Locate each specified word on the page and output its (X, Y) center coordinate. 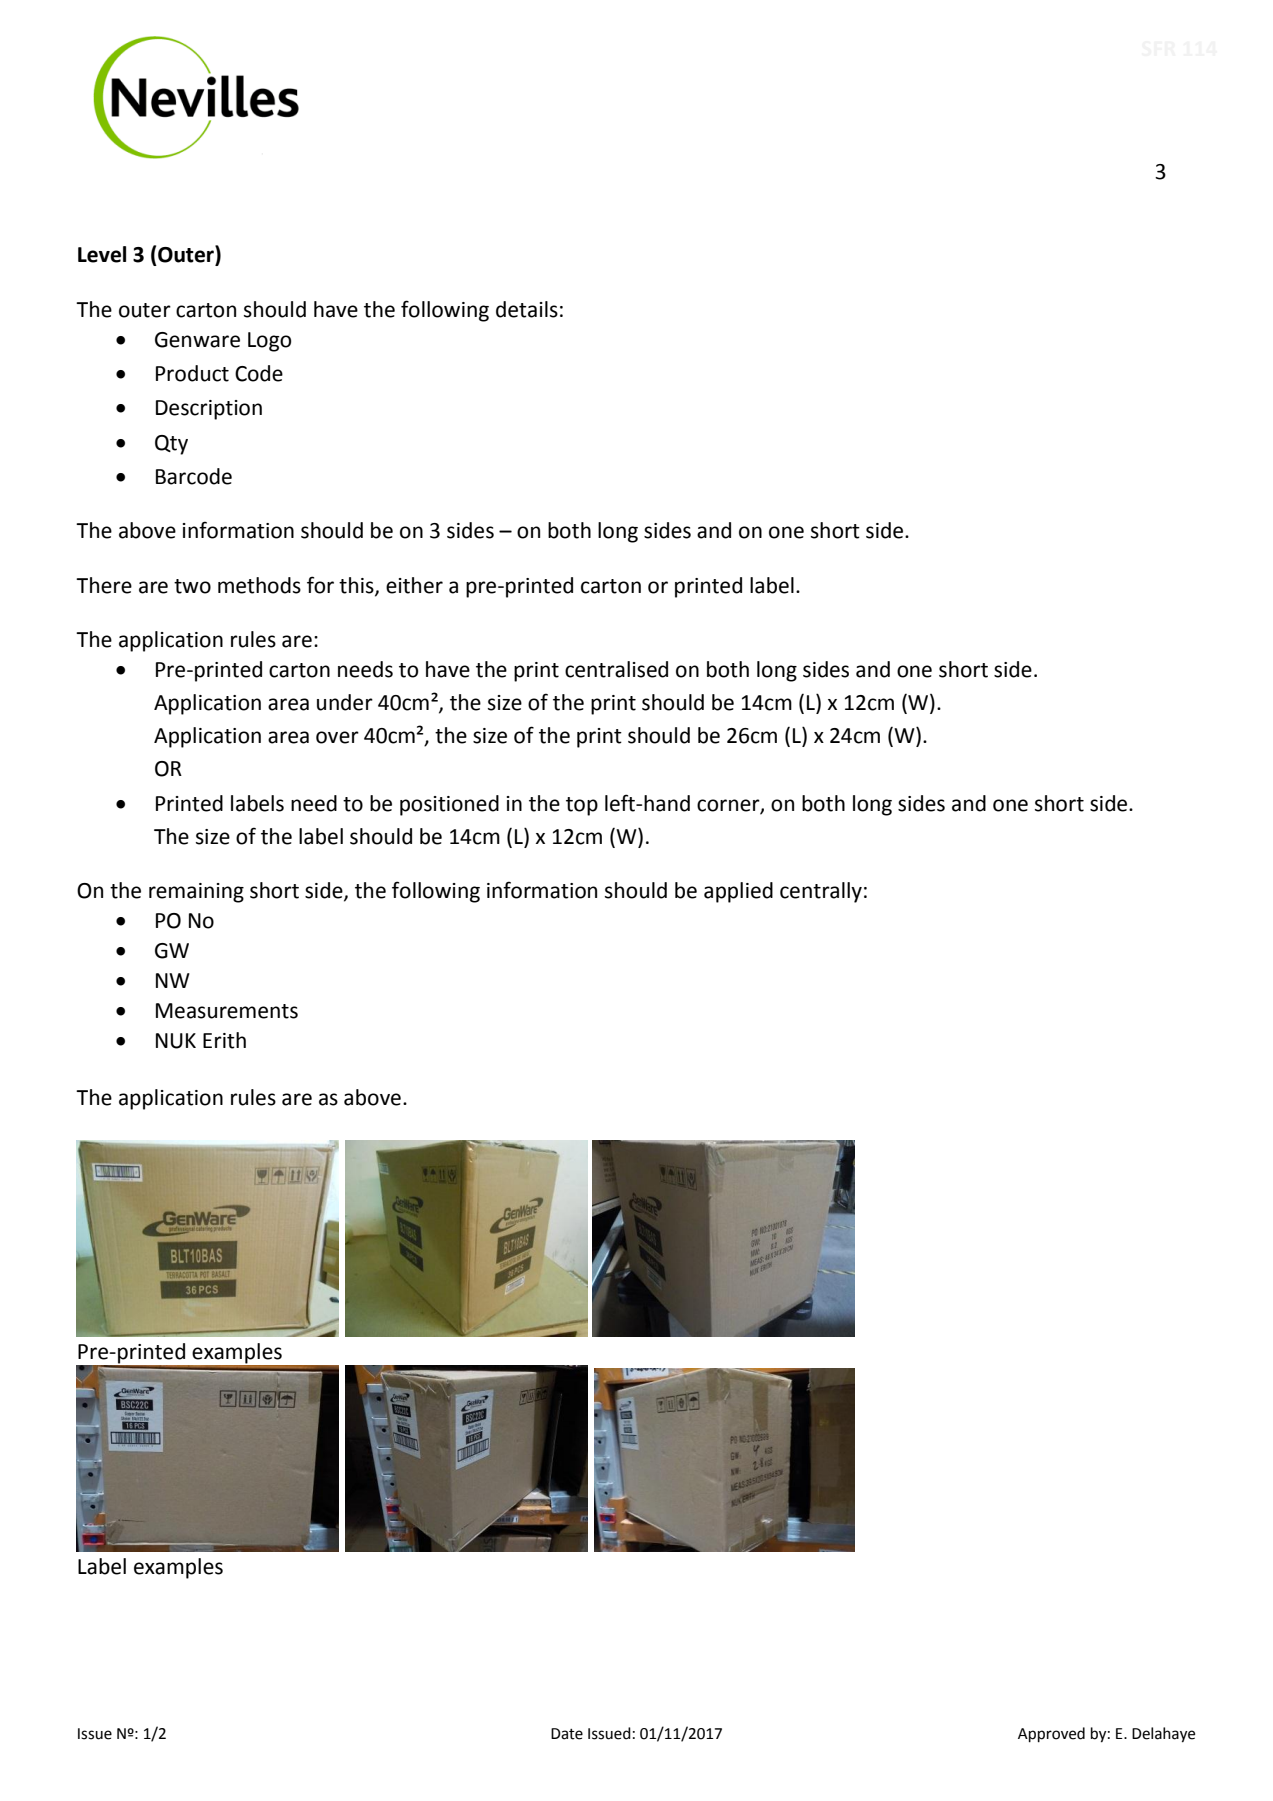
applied (738, 892)
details (527, 309)
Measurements (227, 1011)
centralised (616, 669)
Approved (1051, 1735)
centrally (821, 892)
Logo (269, 342)
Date (567, 1734)
